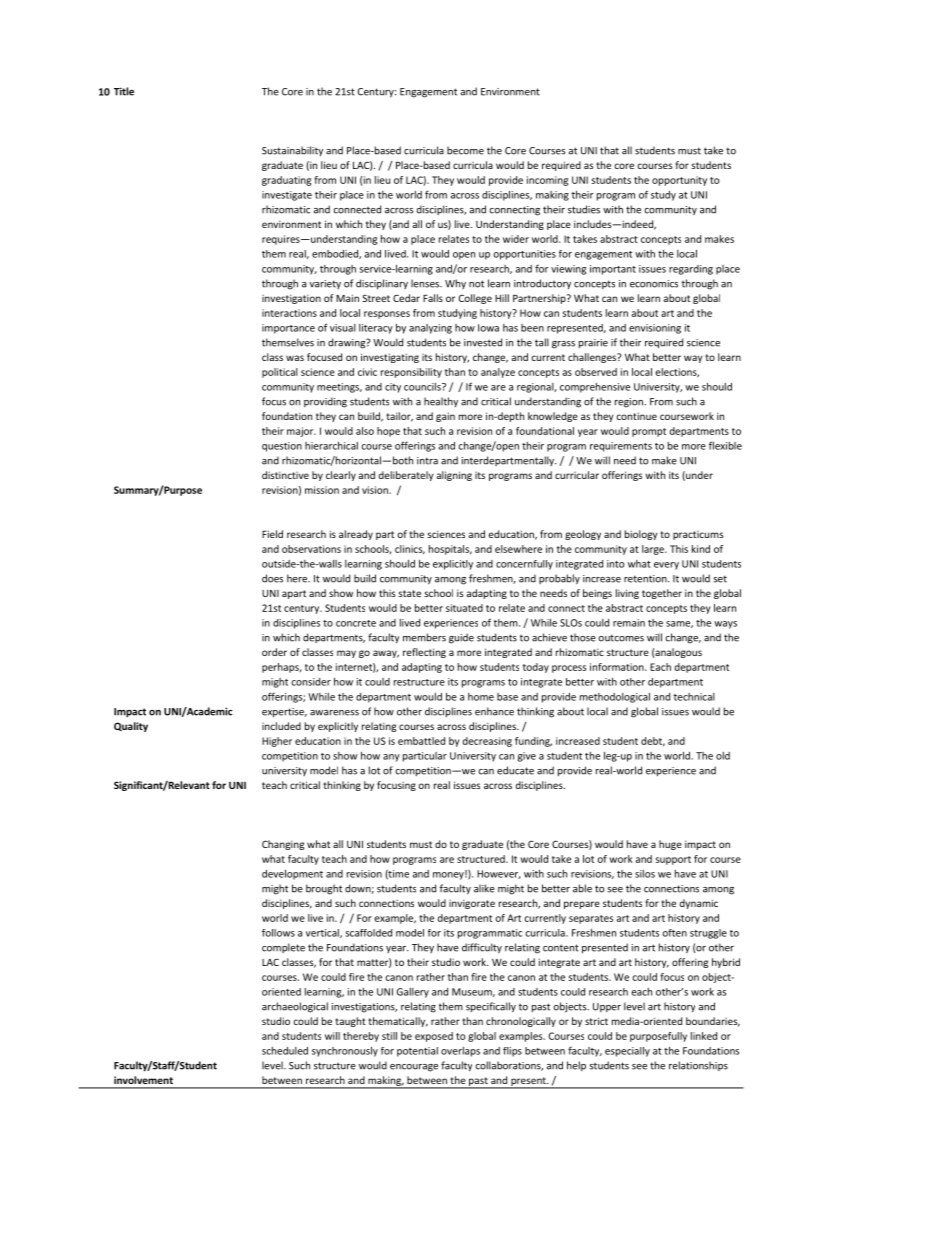 This image has height=1233, width=952. I want to click on scheduled, so click(285, 1051).
